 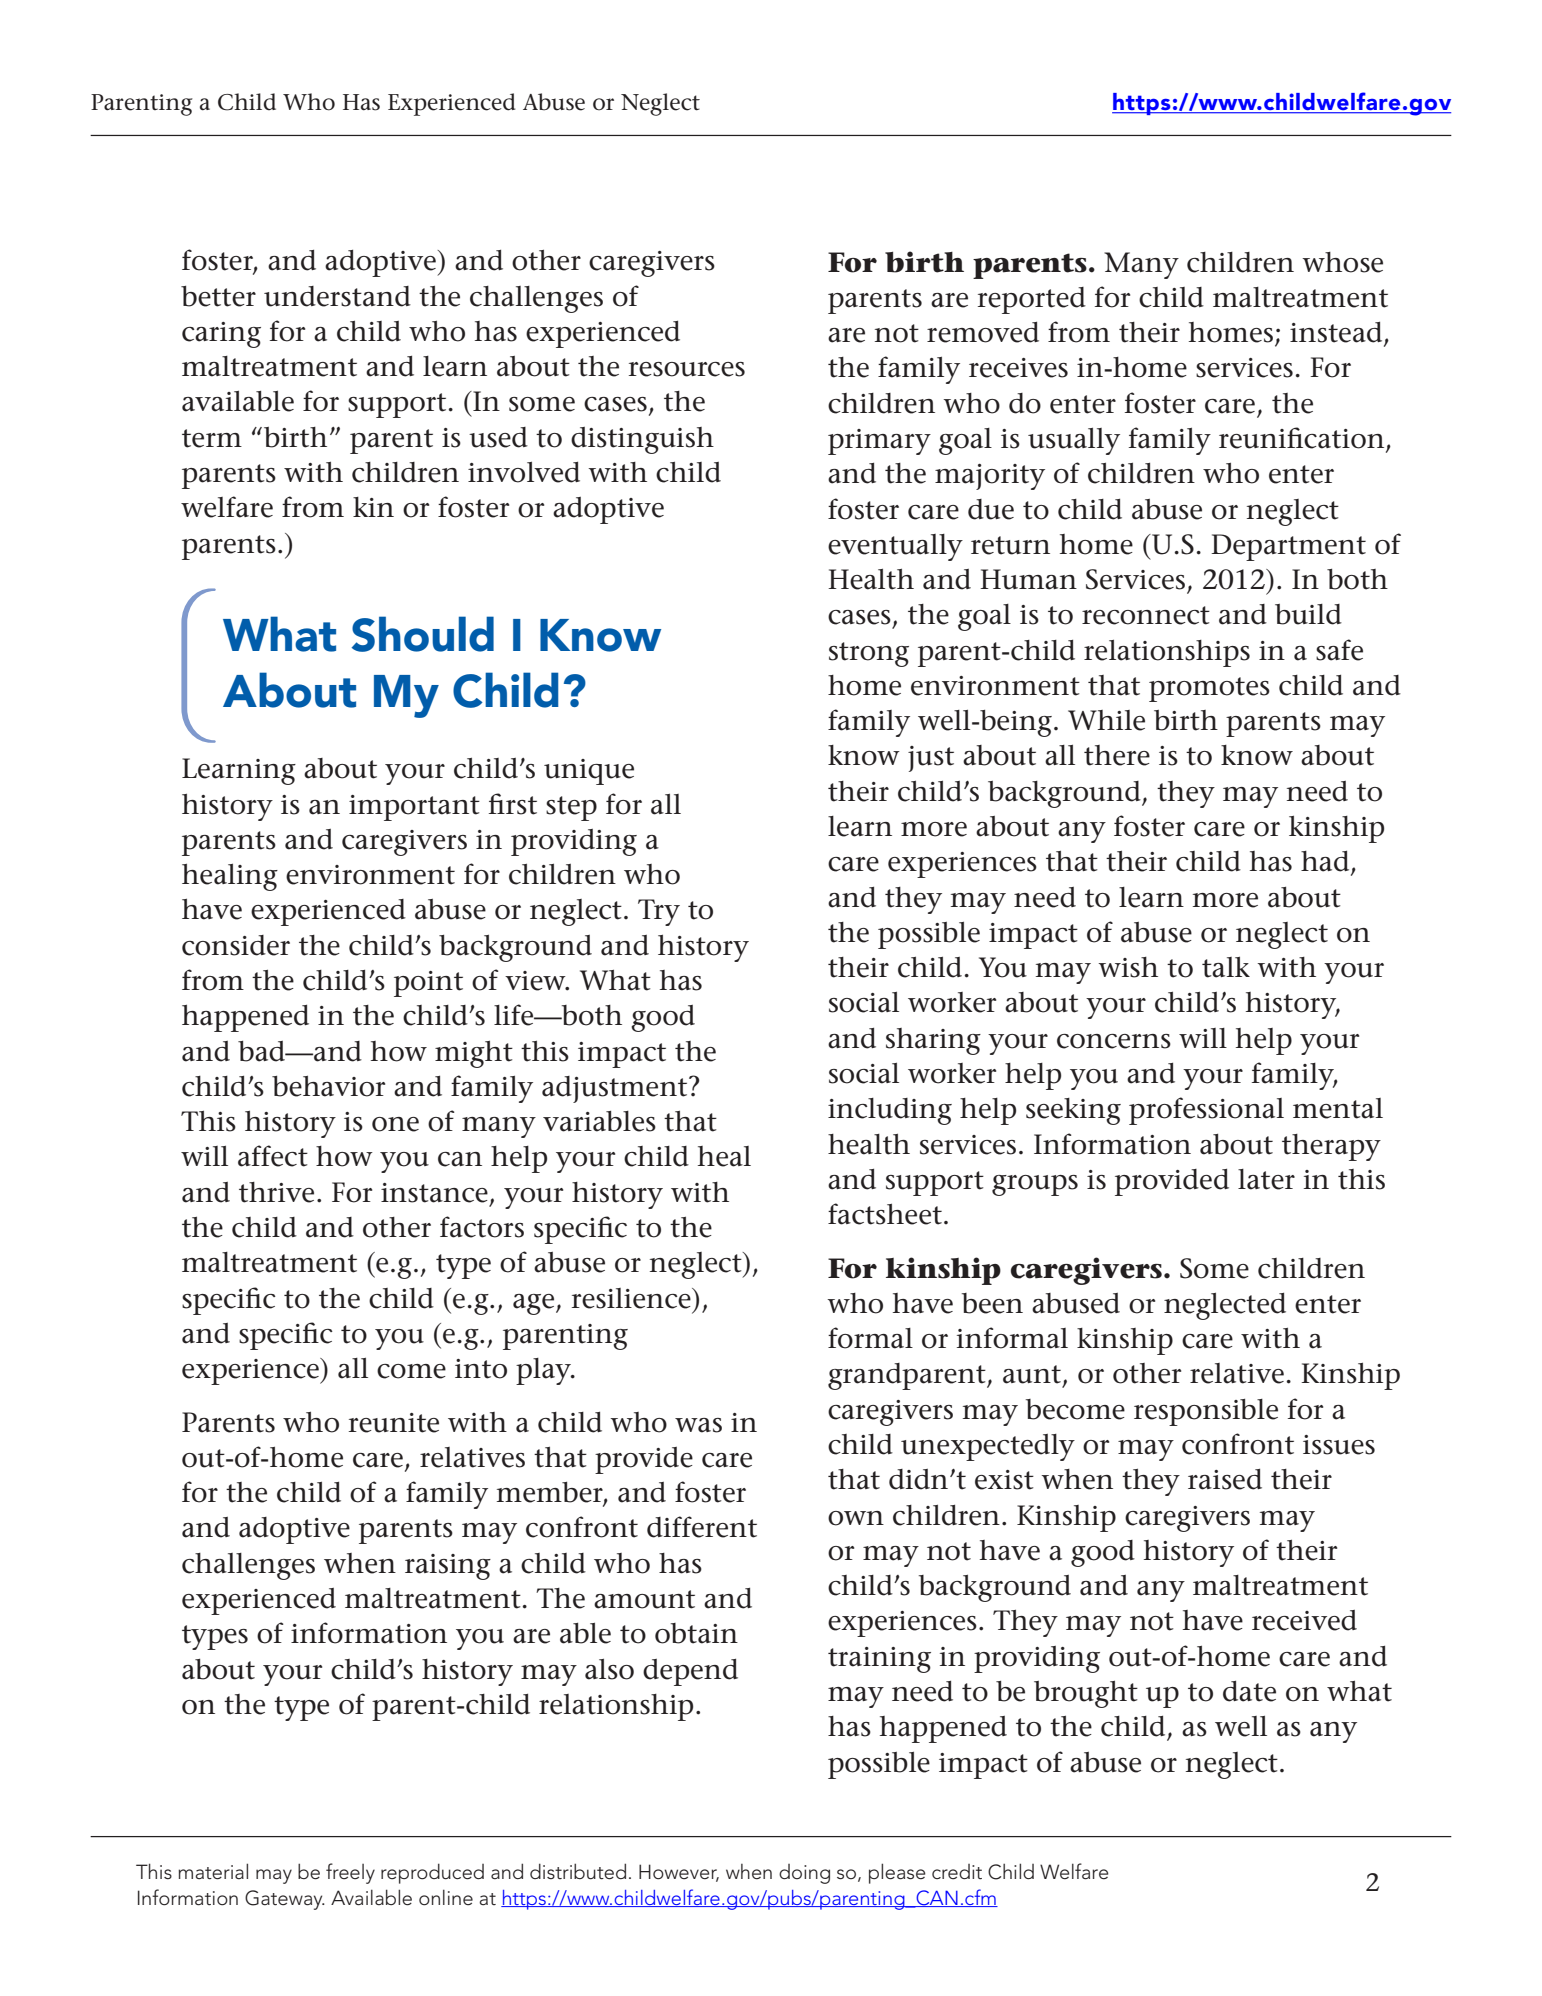 I want to click on behavior, so click(x=328, y=1086).
